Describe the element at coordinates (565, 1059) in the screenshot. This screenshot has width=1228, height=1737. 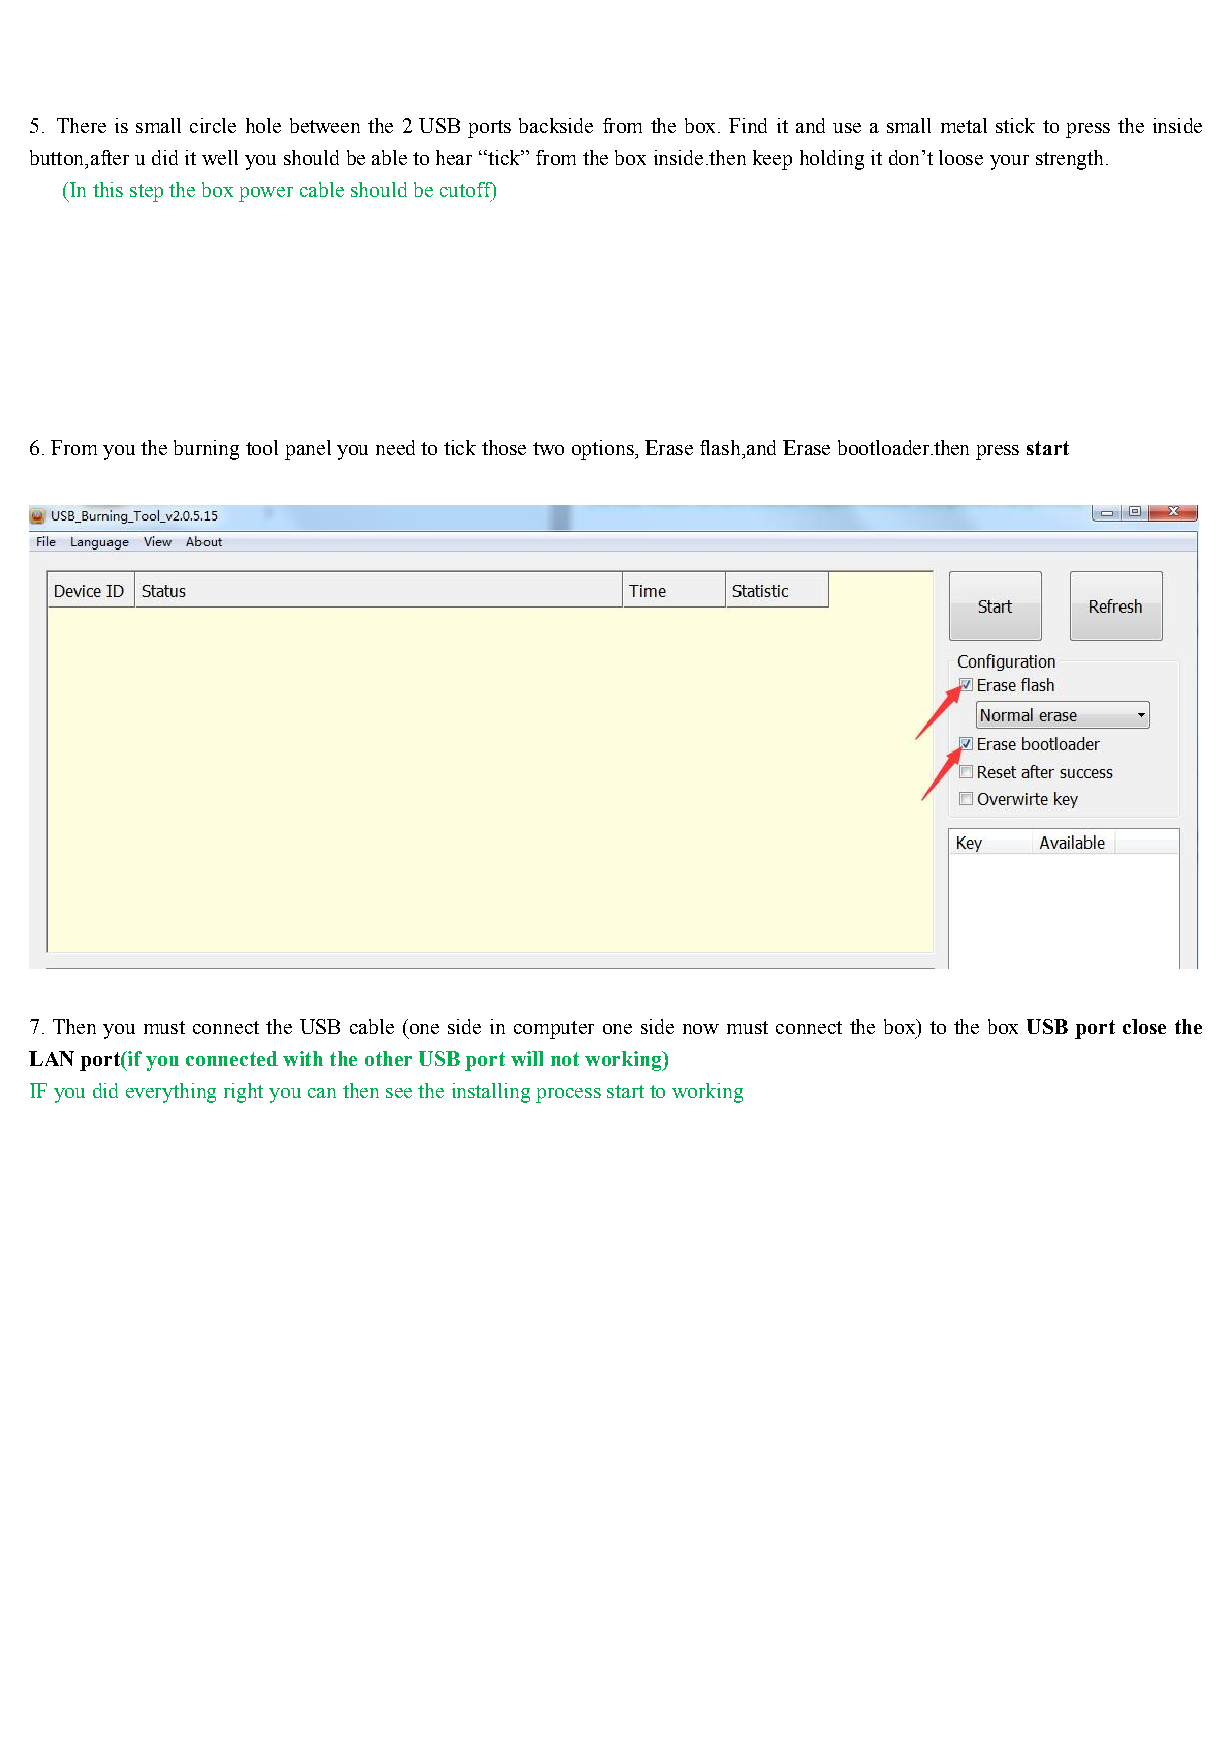
I see `not` at that location.
